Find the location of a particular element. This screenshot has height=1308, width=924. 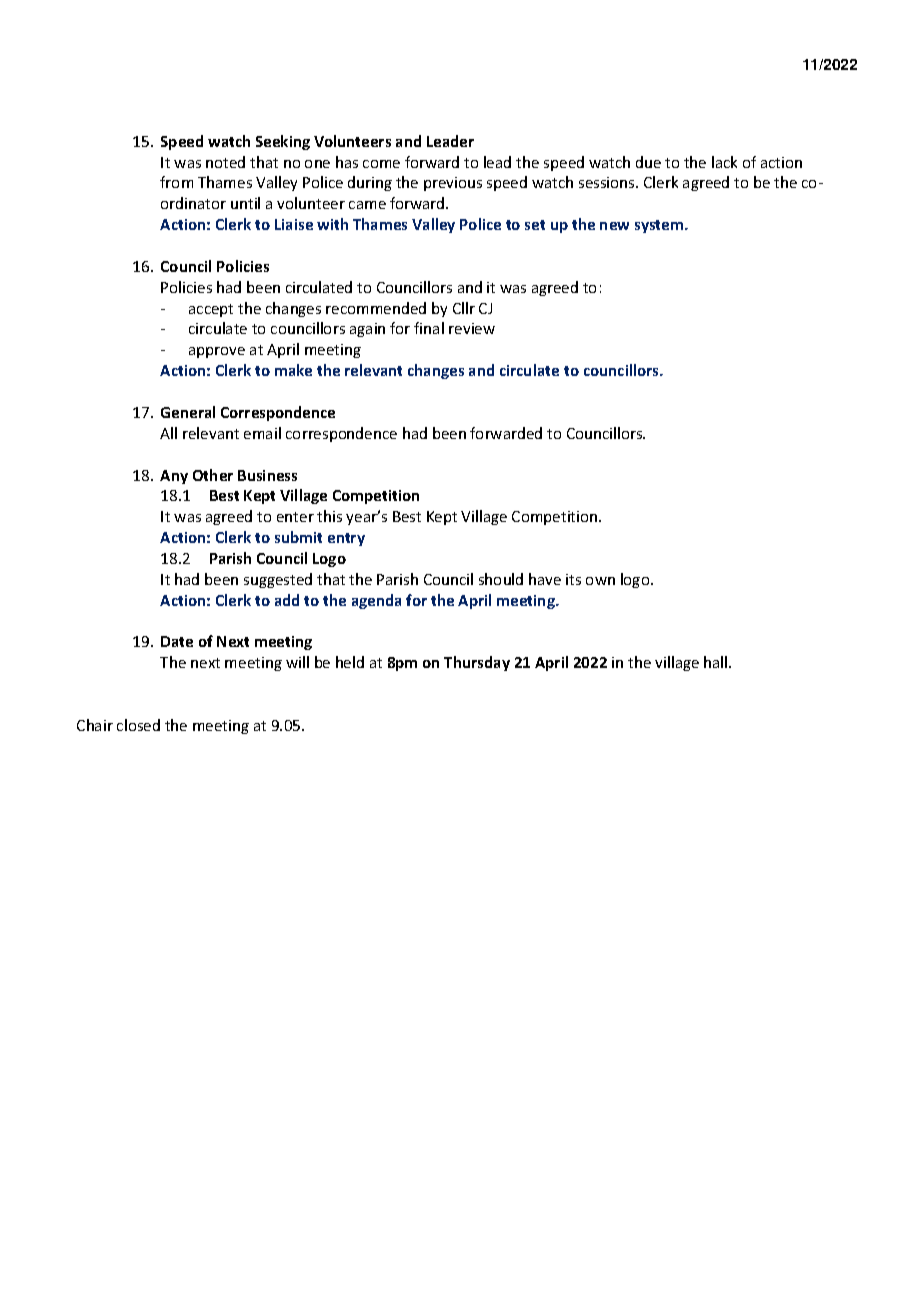

come is located at coordinates (381, 164).
